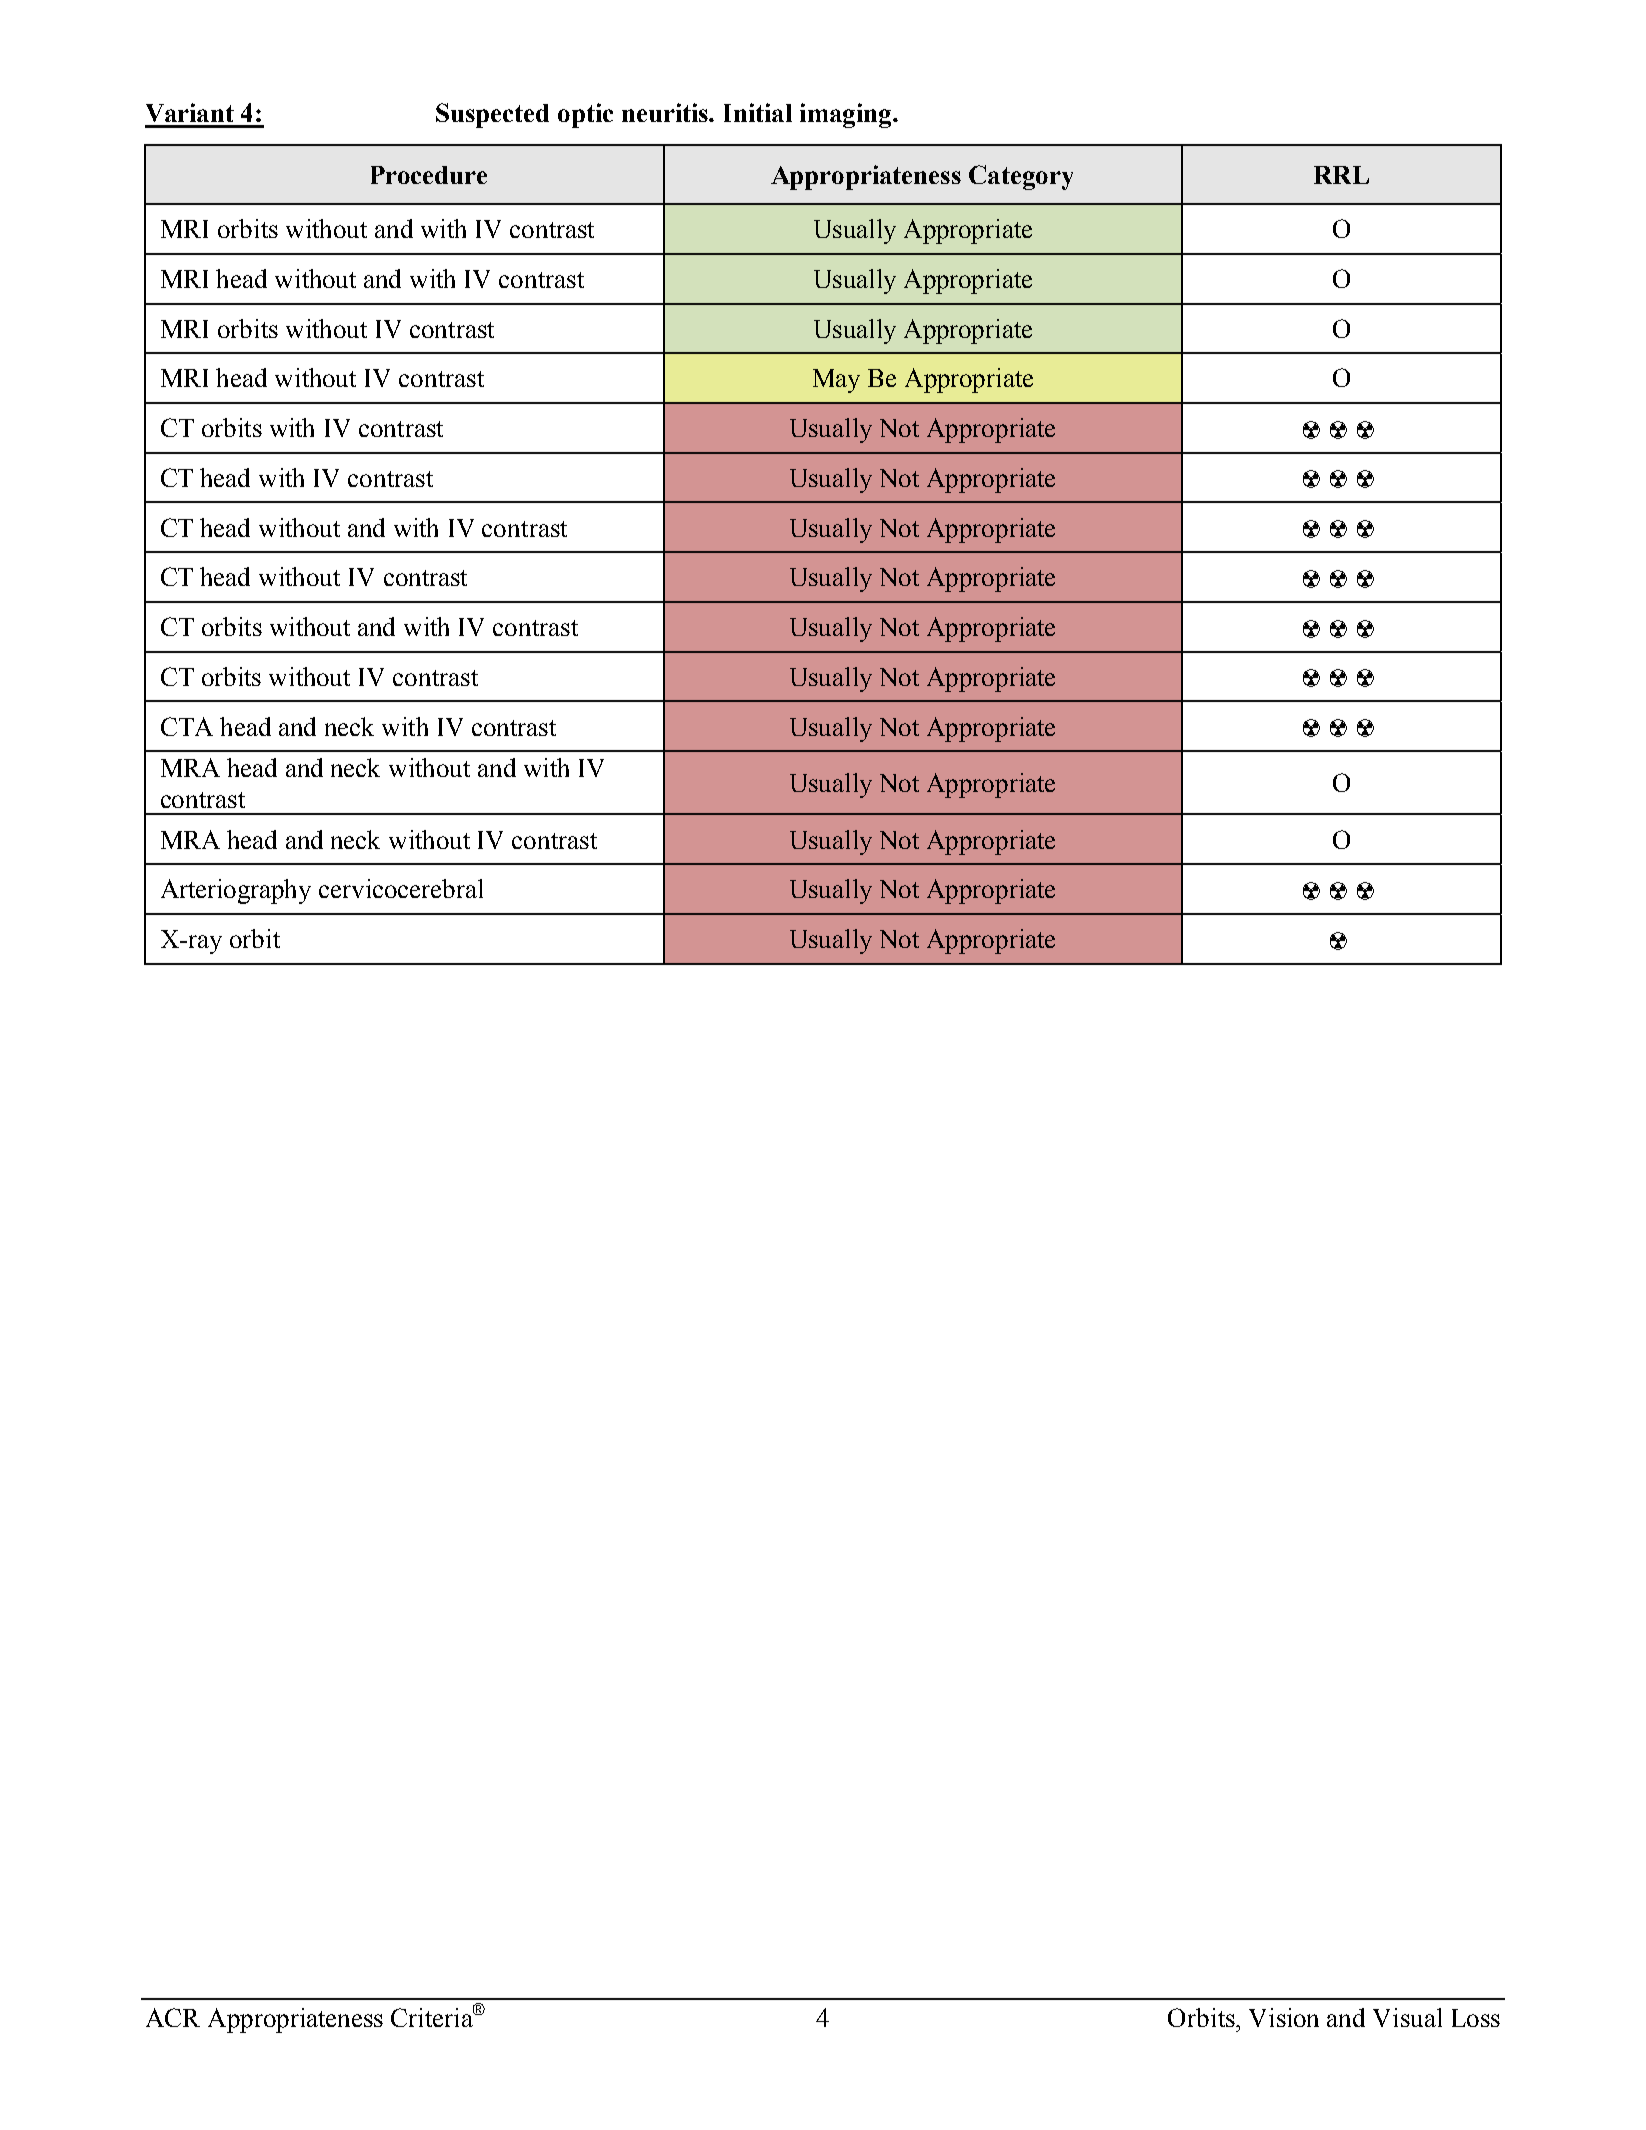 The width and height of the page is (1646, 2130). What do you see at coordinates (429, 175) in the page?
I see `Procedure` at bounding box center [429, 175].
